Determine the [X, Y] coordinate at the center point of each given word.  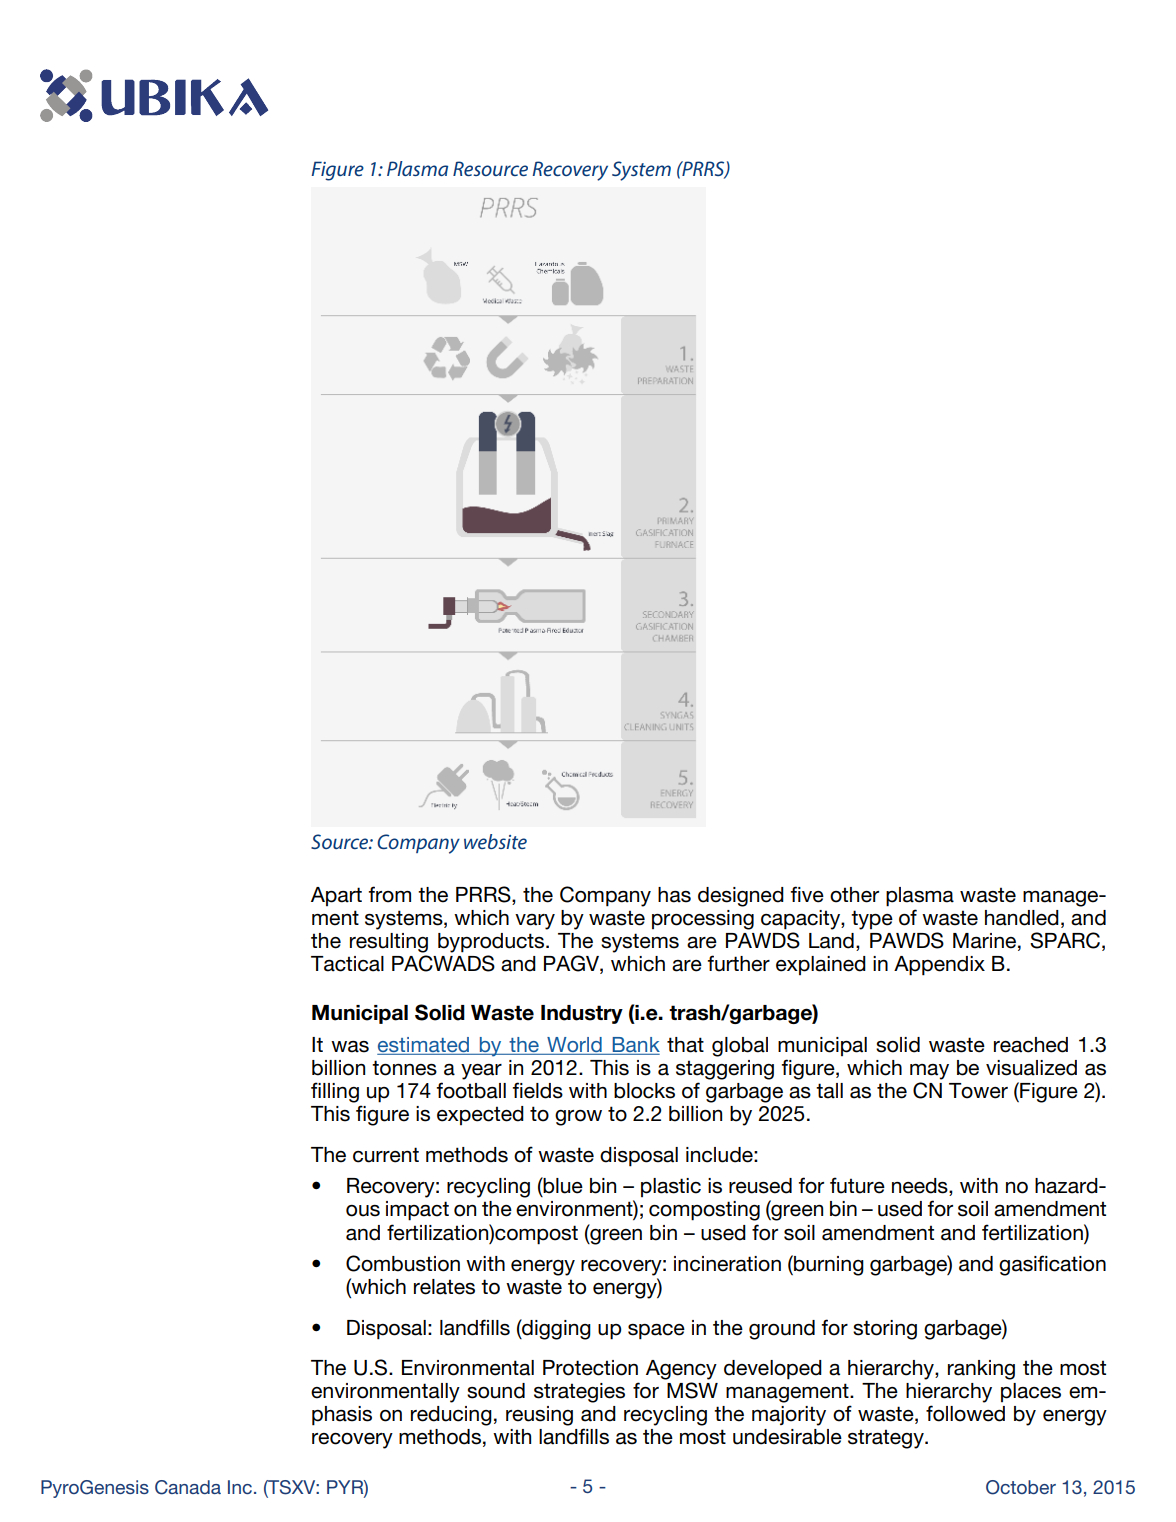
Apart [336, 896]
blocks [644, 1091]
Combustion [403, 1263]
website [495, 841]
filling [335, 1092]
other [854, 895]
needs [921, 1187]
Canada [188, 1487]
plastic [671, 1187]
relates [444, 1287]
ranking [981, 1370]
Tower [978, 1091]
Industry [582, 1014]
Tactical [347, 964]
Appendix [939, 966]
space [656, 1332]
